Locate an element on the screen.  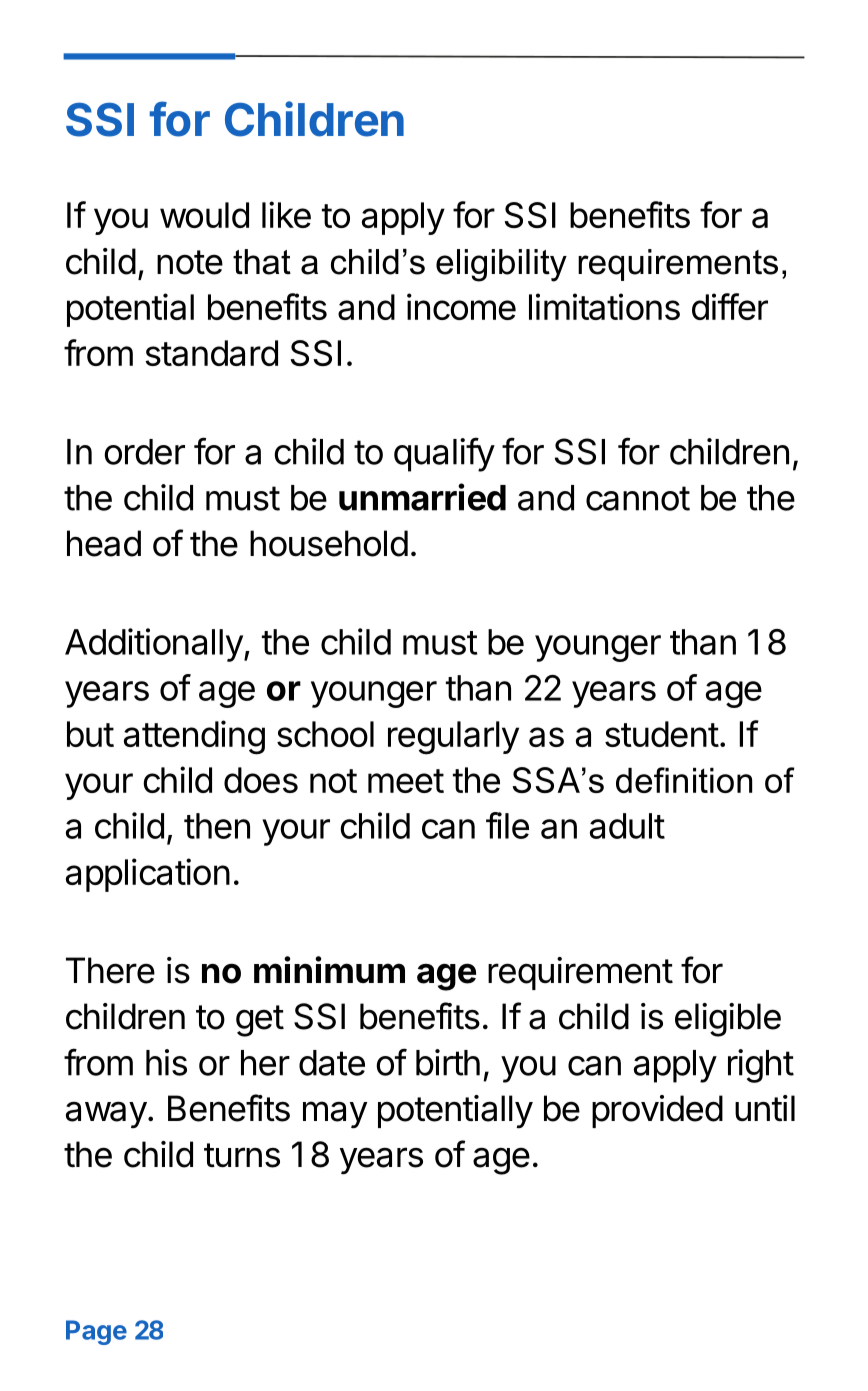
differ is located at coordinates (730, 306).
